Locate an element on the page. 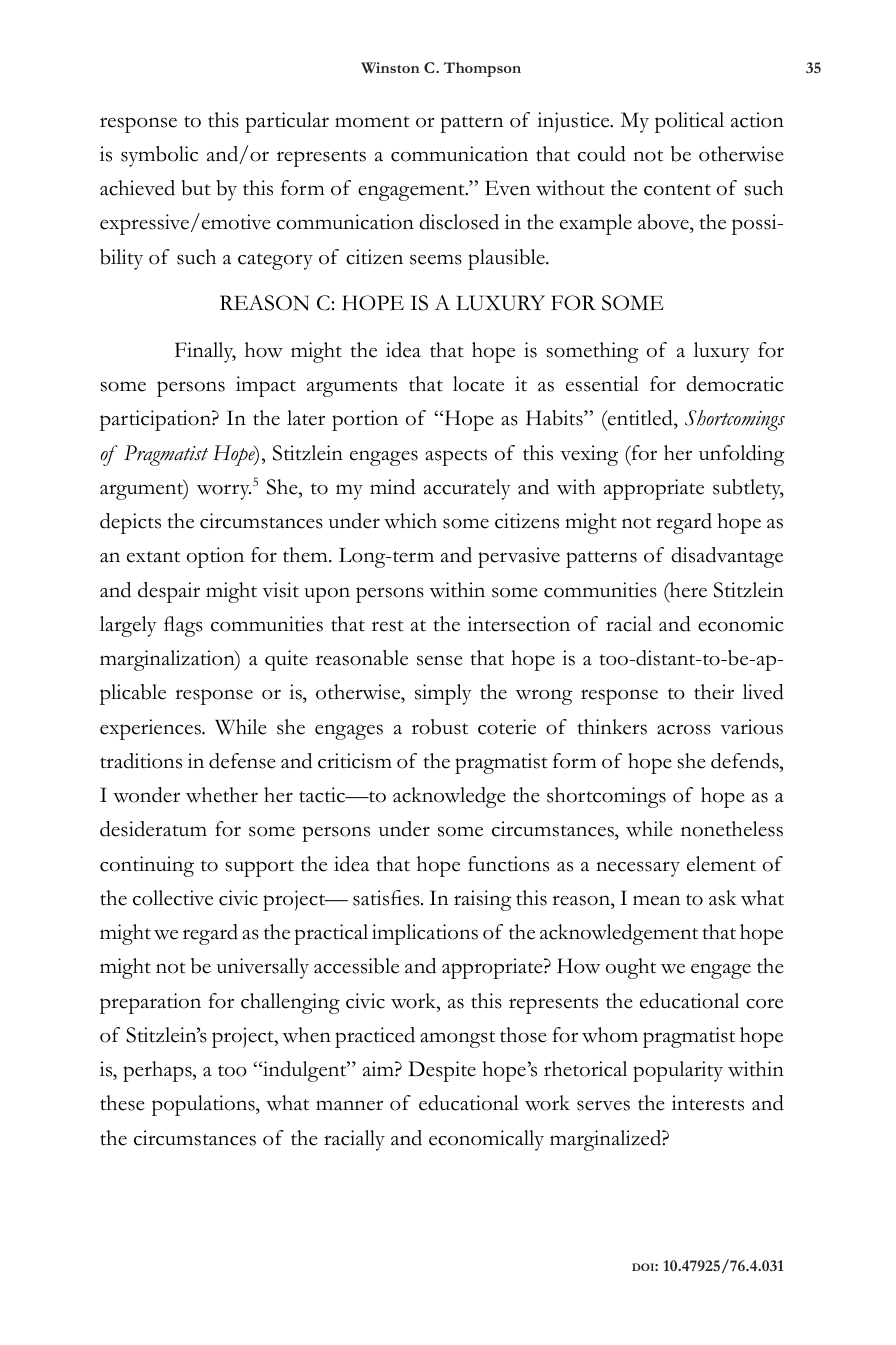  popularity is located at coordinates (678, 1071).
